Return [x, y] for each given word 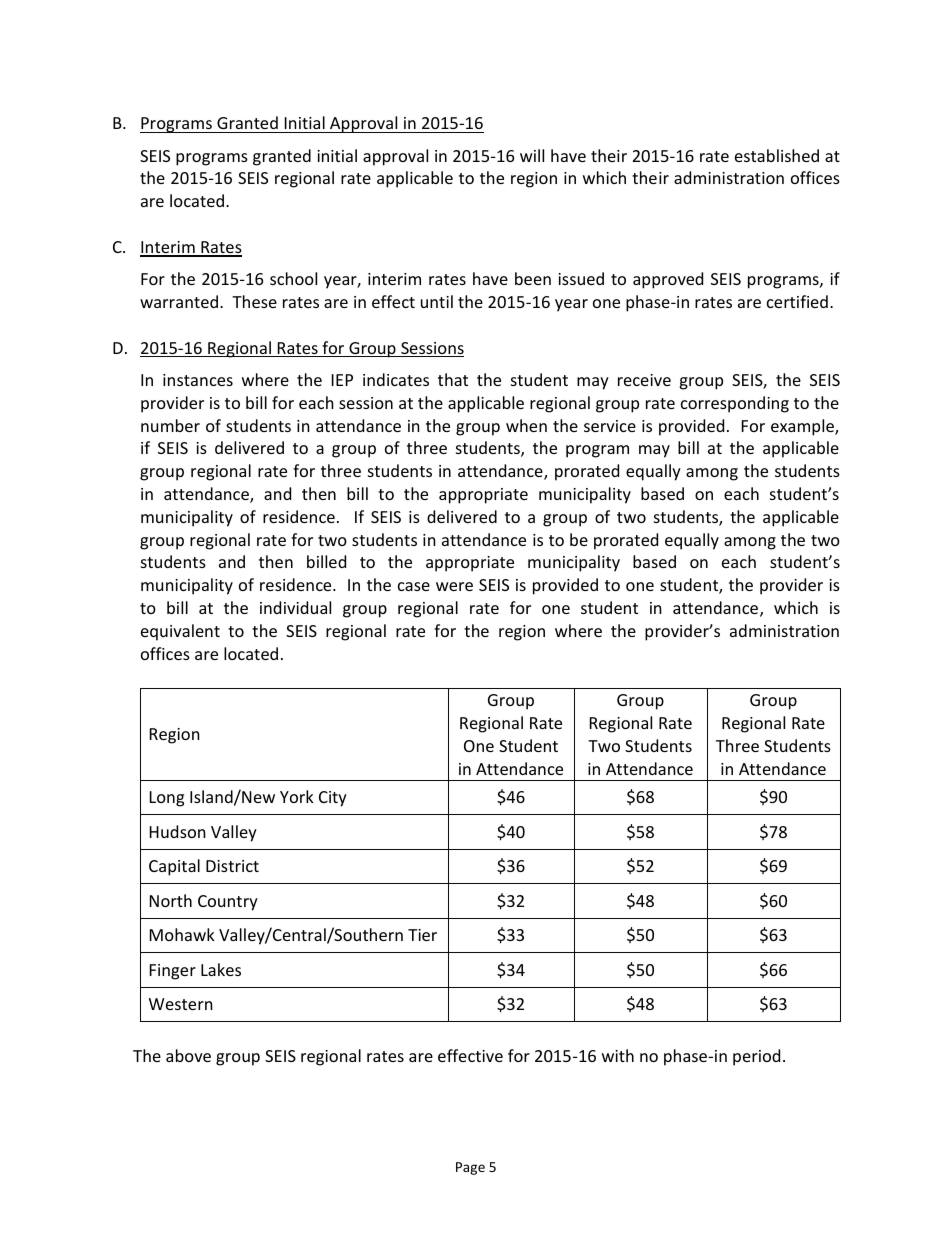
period [756, 1057]
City [333, 799]
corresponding [735, 404]
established [777, 155]
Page [470, 1168]
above [188, 1055]
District [232, 866]
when [526, 425]
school [293, 278]
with [618, 1055]
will [532, 155]
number [170, 425]
